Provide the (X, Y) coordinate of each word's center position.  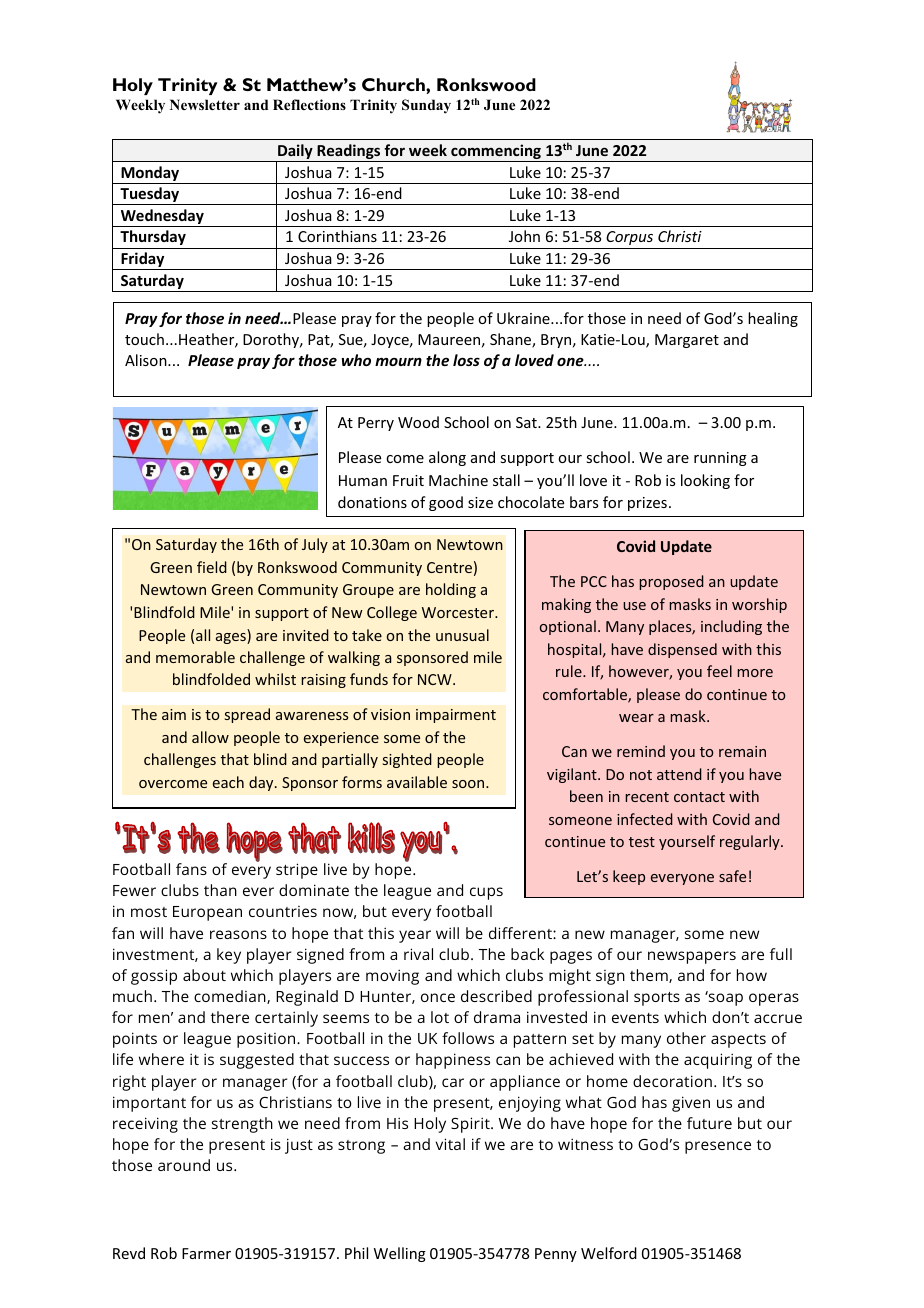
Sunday (426, 106)
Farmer (206, 1253)
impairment (456, 716)
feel (719, 671)
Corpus (629, 238)
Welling (400, 1254)
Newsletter (205, 104)
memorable (195, 657)
